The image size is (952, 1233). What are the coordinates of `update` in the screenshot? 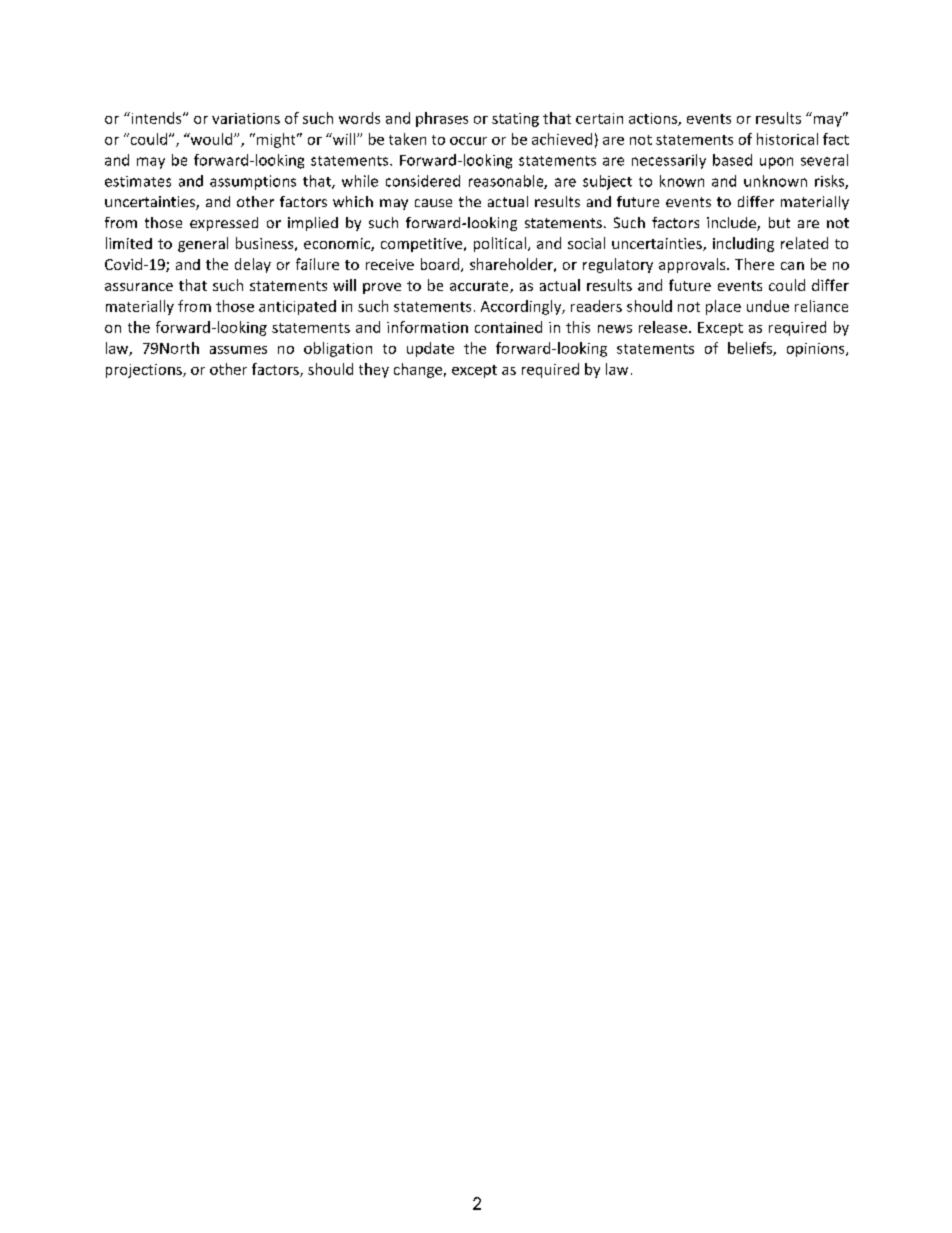 It's located at (430, 349).
